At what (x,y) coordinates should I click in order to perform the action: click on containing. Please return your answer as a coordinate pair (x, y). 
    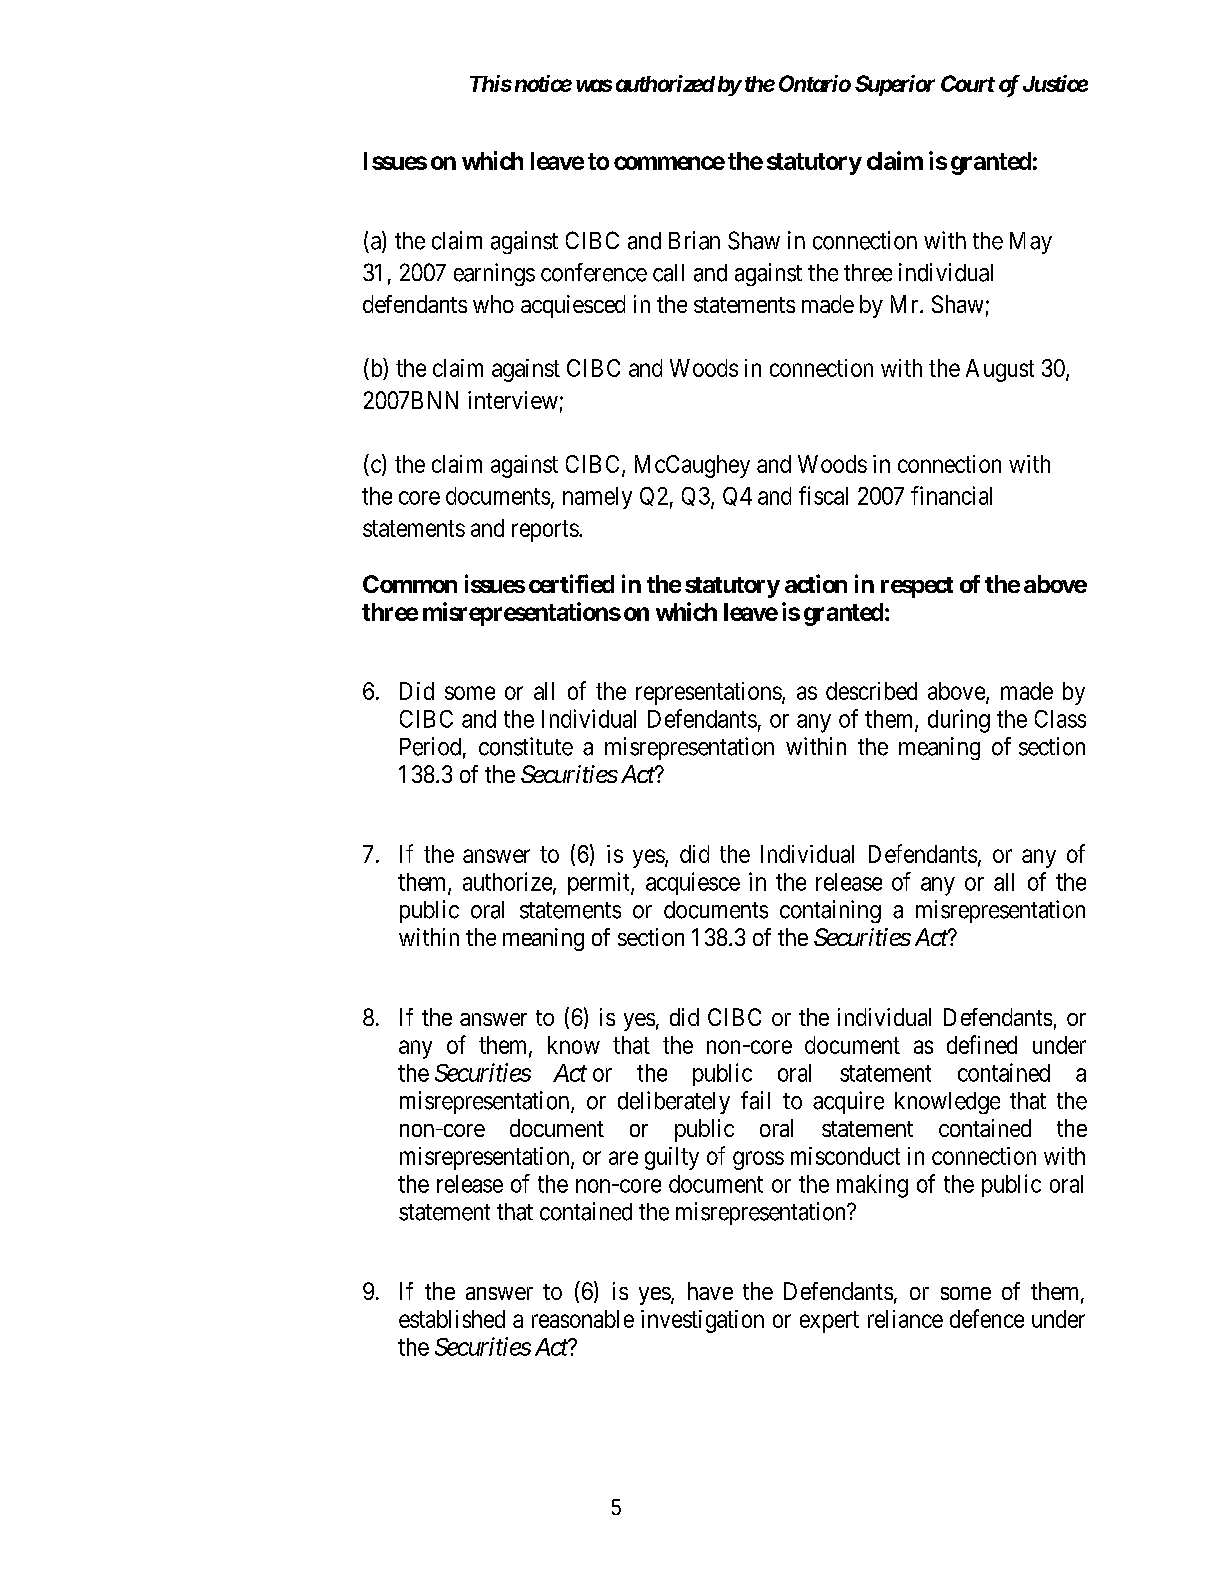
    Looking at the image, I should click on (830, 911).
